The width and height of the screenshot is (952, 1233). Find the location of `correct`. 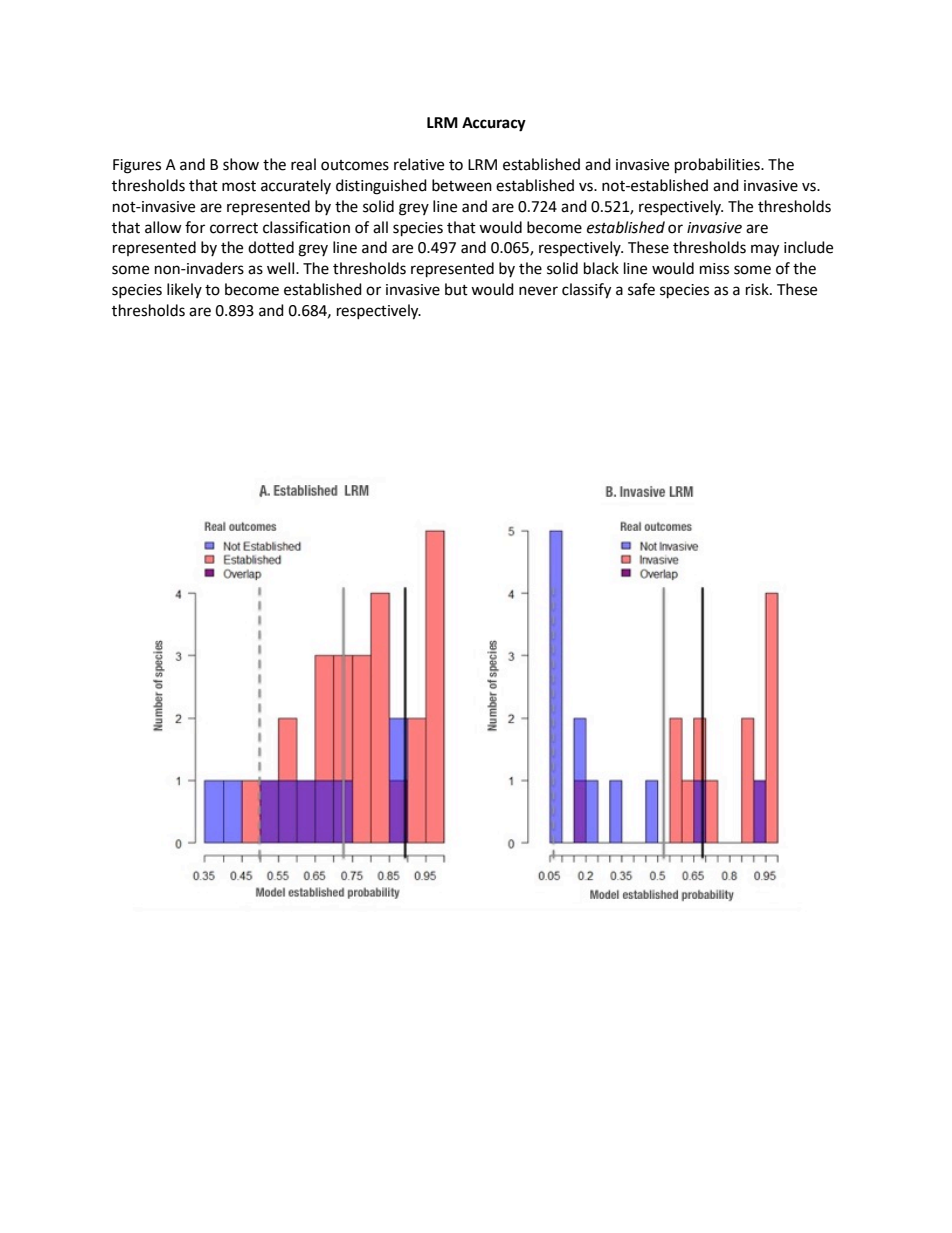

correct is located at coordinates (234, 228).
